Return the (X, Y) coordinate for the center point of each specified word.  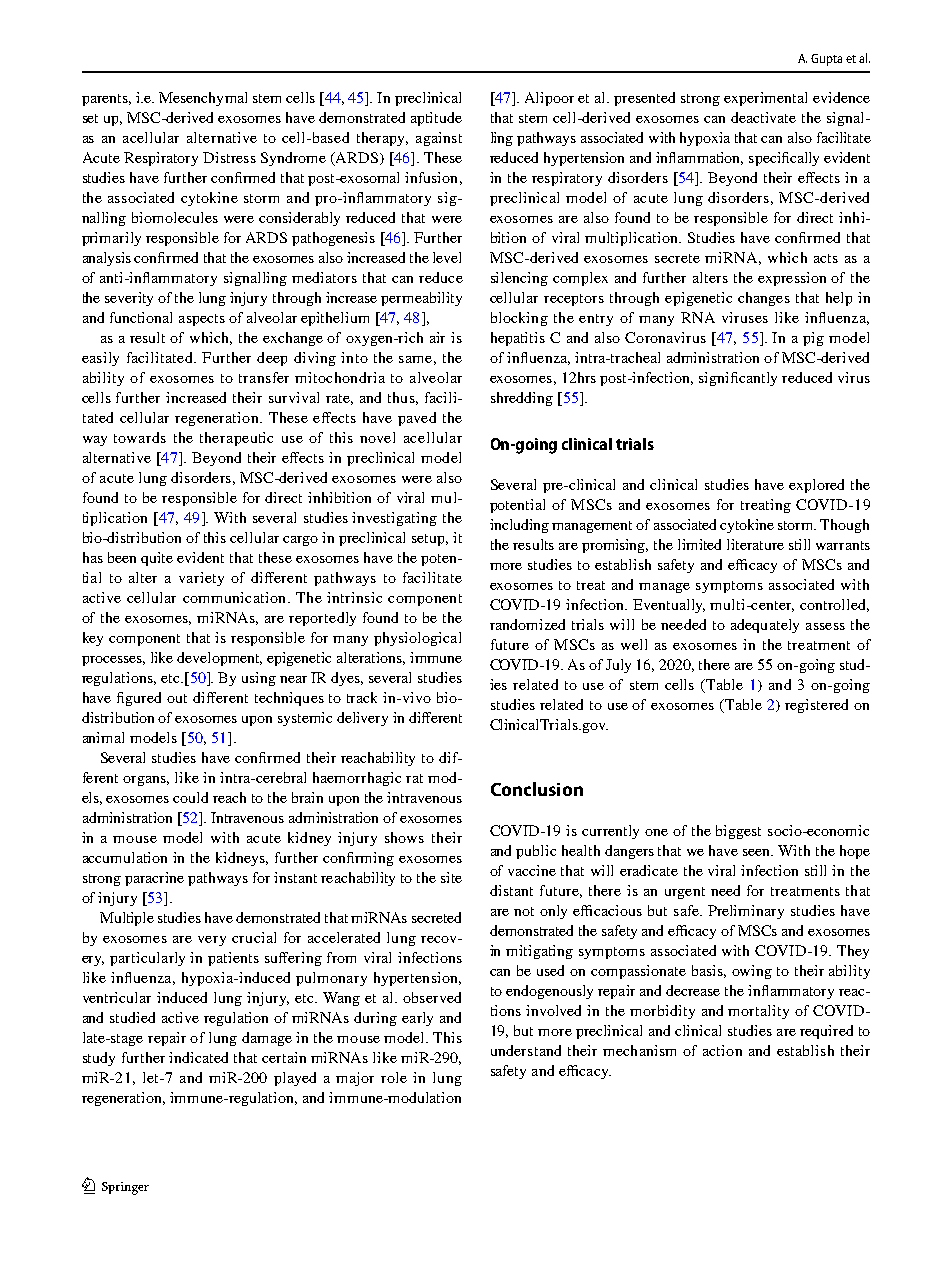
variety (201, 579)
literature (755, 544)
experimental (765, 99)
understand (526, 1050)
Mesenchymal (203, 99)
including (519, 526)
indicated (198, 1057)
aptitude (436, 119)
